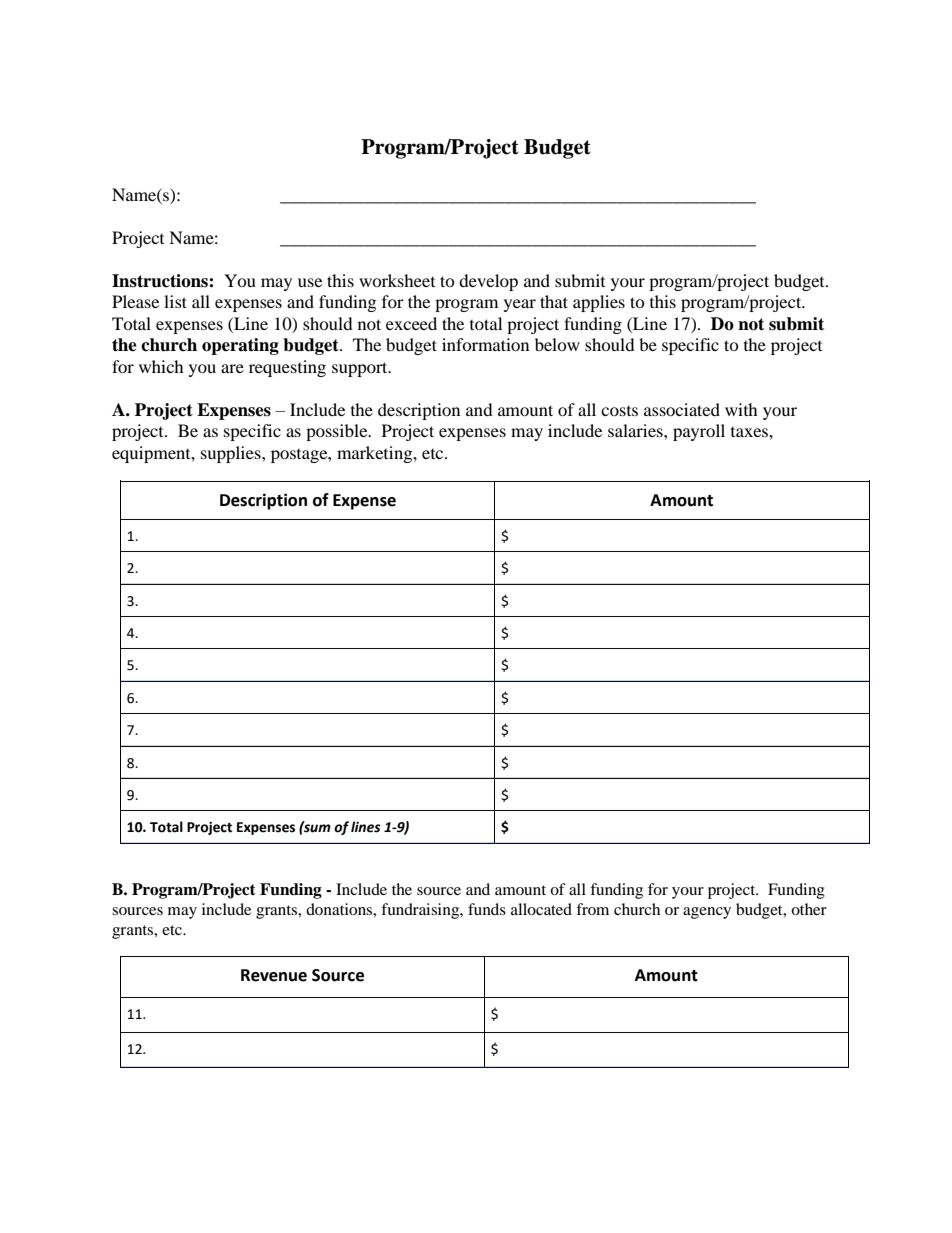 The height and width of the screenshot is (1233, 952). Describe the element at coordinates (274, 975) in the screenshot. I see `Revenue` at that location.
